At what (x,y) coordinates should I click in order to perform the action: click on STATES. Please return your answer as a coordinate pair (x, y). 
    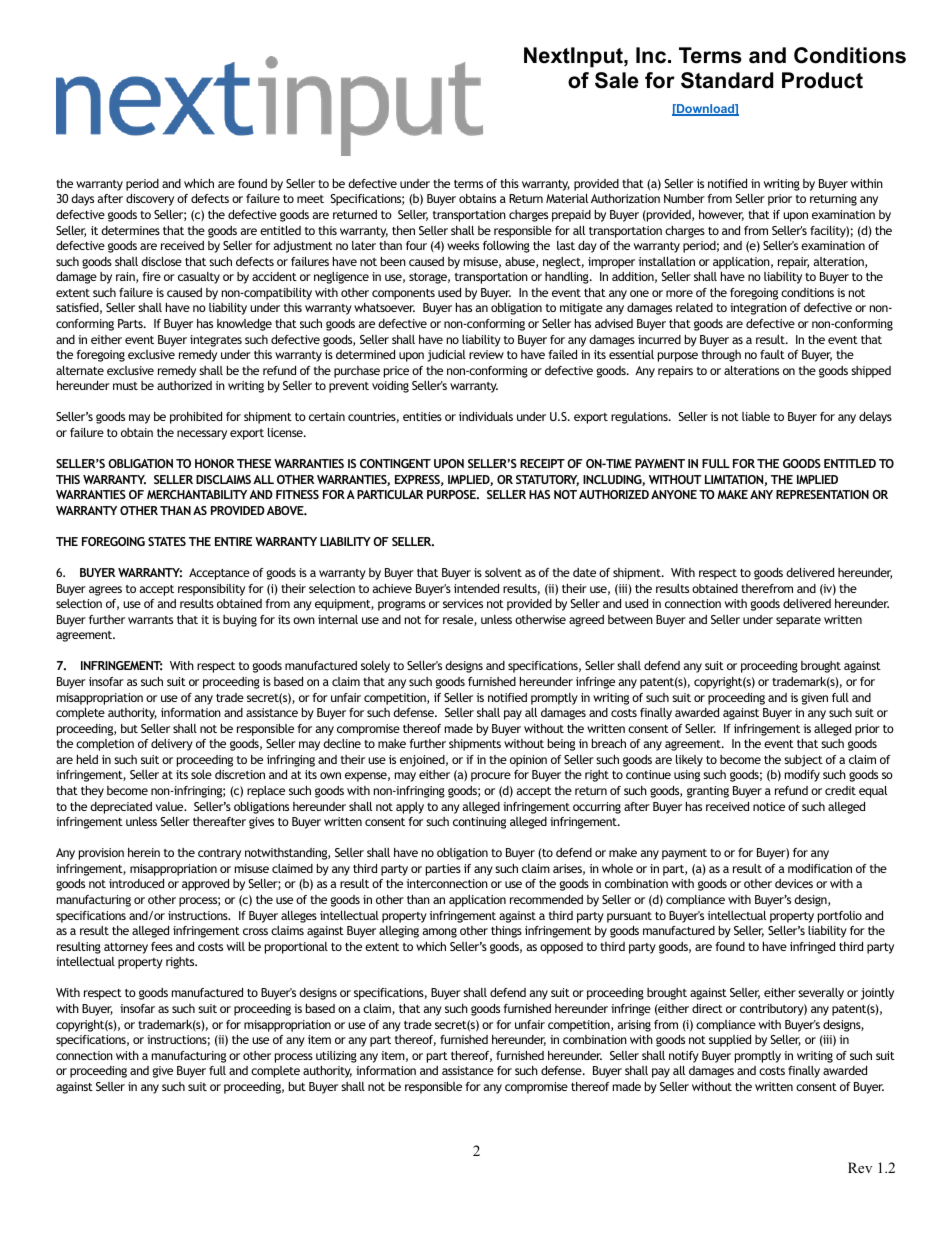
    Looking at the image, I should click on (167, 541).
